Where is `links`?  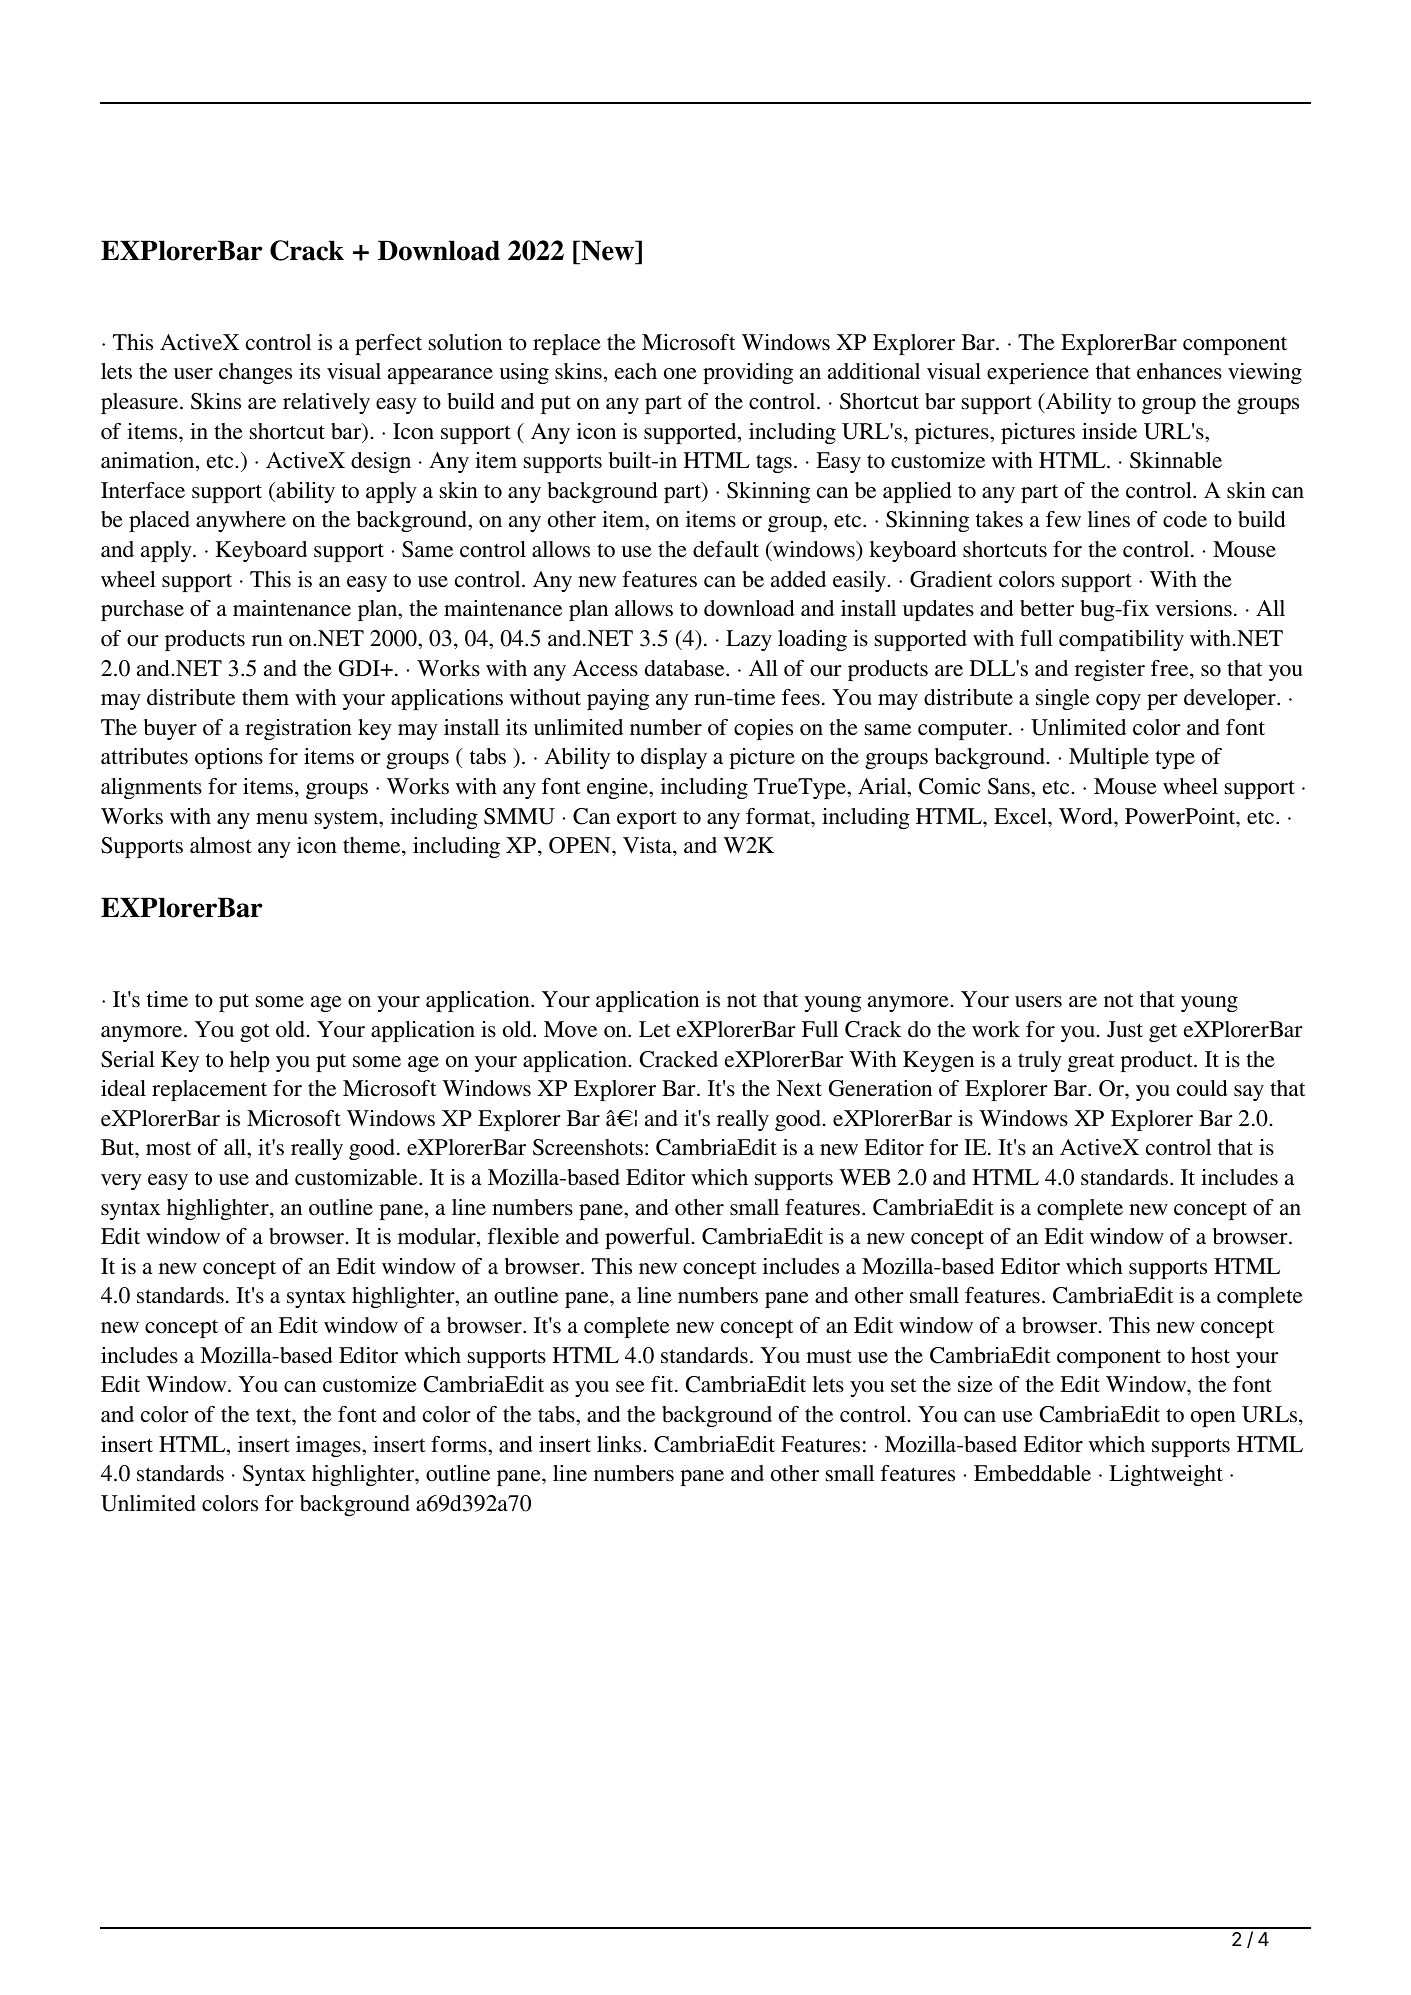
links is located at coordinates (620, 1444).
